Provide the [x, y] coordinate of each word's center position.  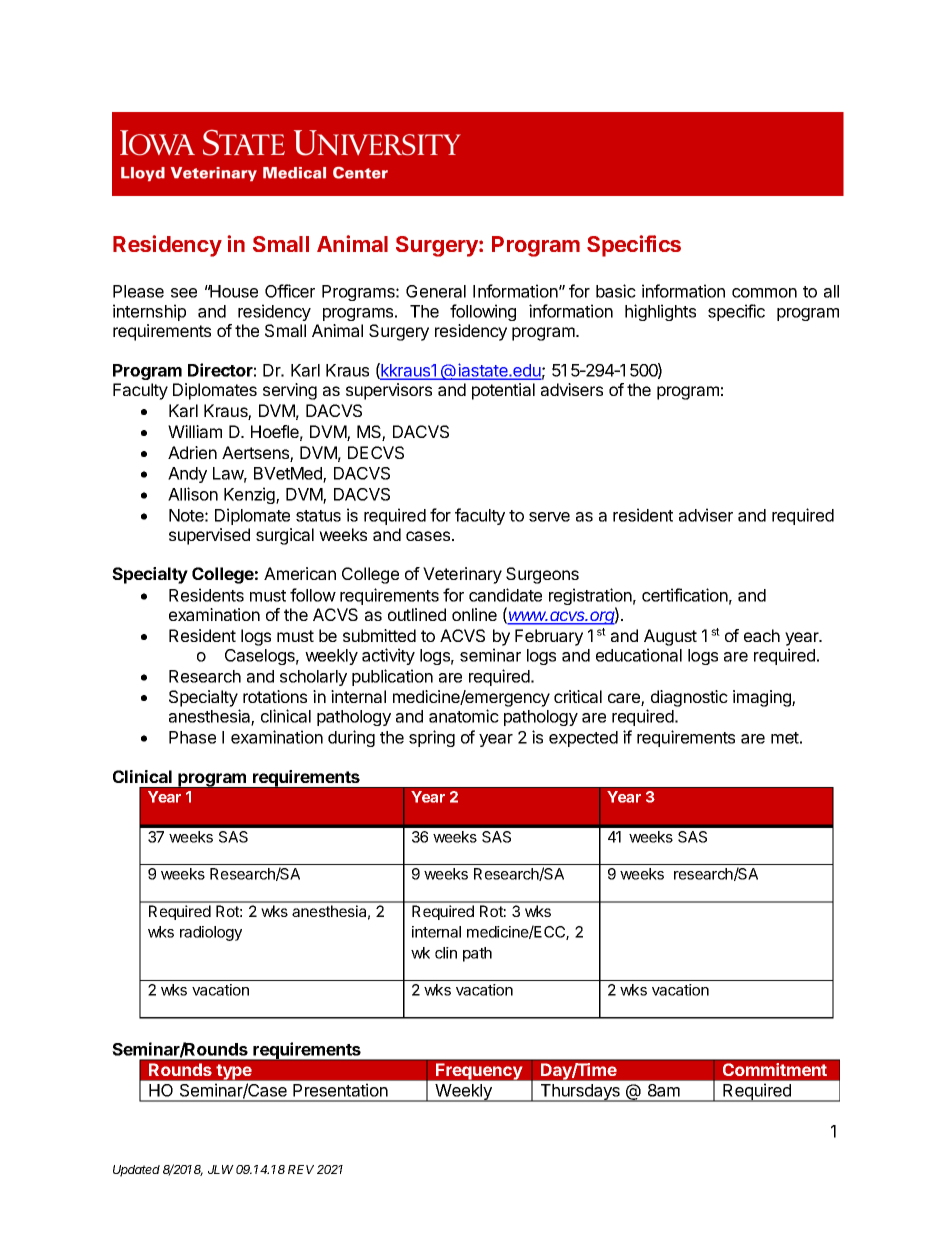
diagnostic [689, 698]
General [436, 291]
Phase [192, 737]
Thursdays [580, 1093]
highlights [660, 312]
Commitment [775, 1069]
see [184, 293]
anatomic [464, 716]
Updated [136, 1171]
